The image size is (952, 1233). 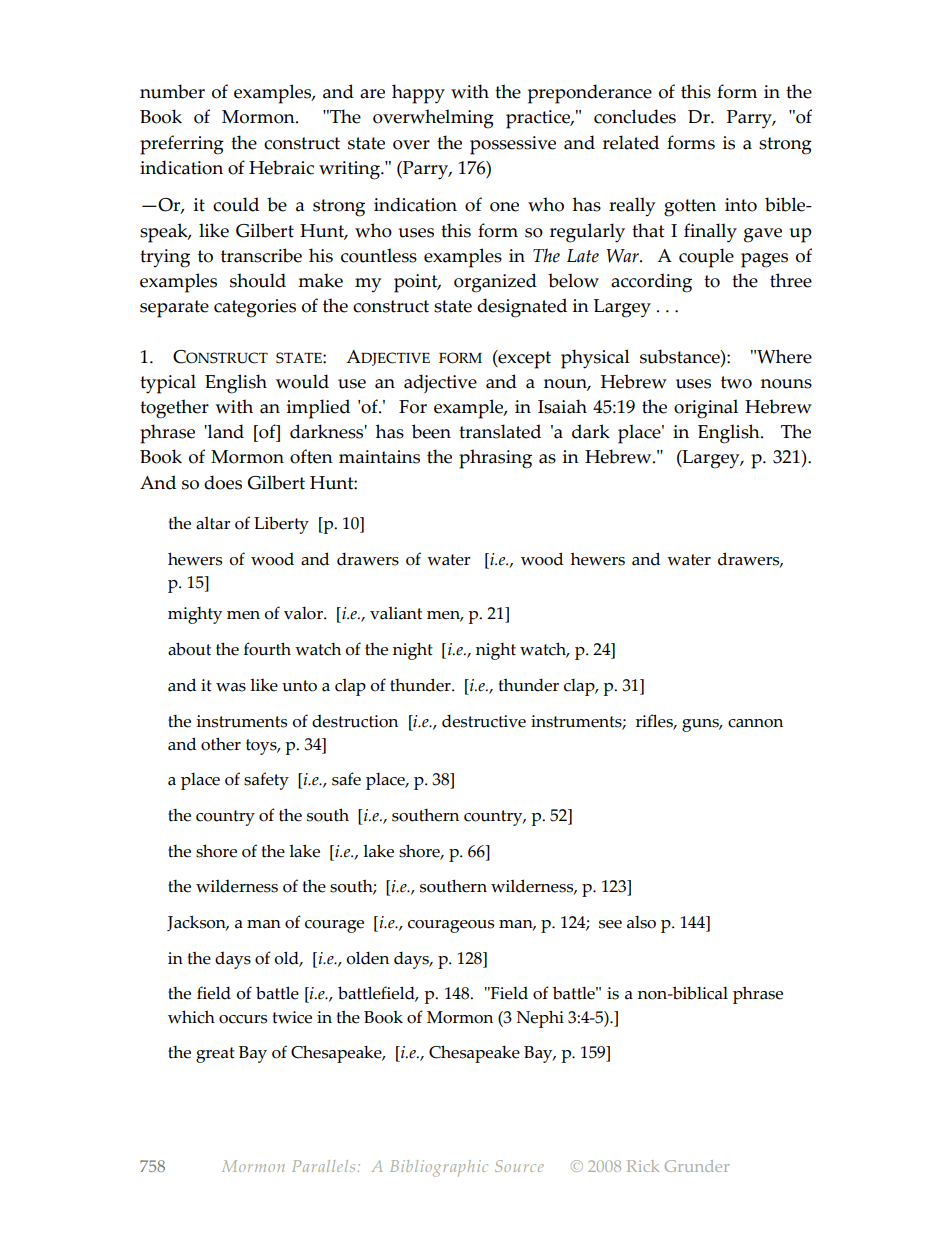 What do you see at coordinates (513, 145) in the document?
I see `possessive` at bounding box center [513, 145].
